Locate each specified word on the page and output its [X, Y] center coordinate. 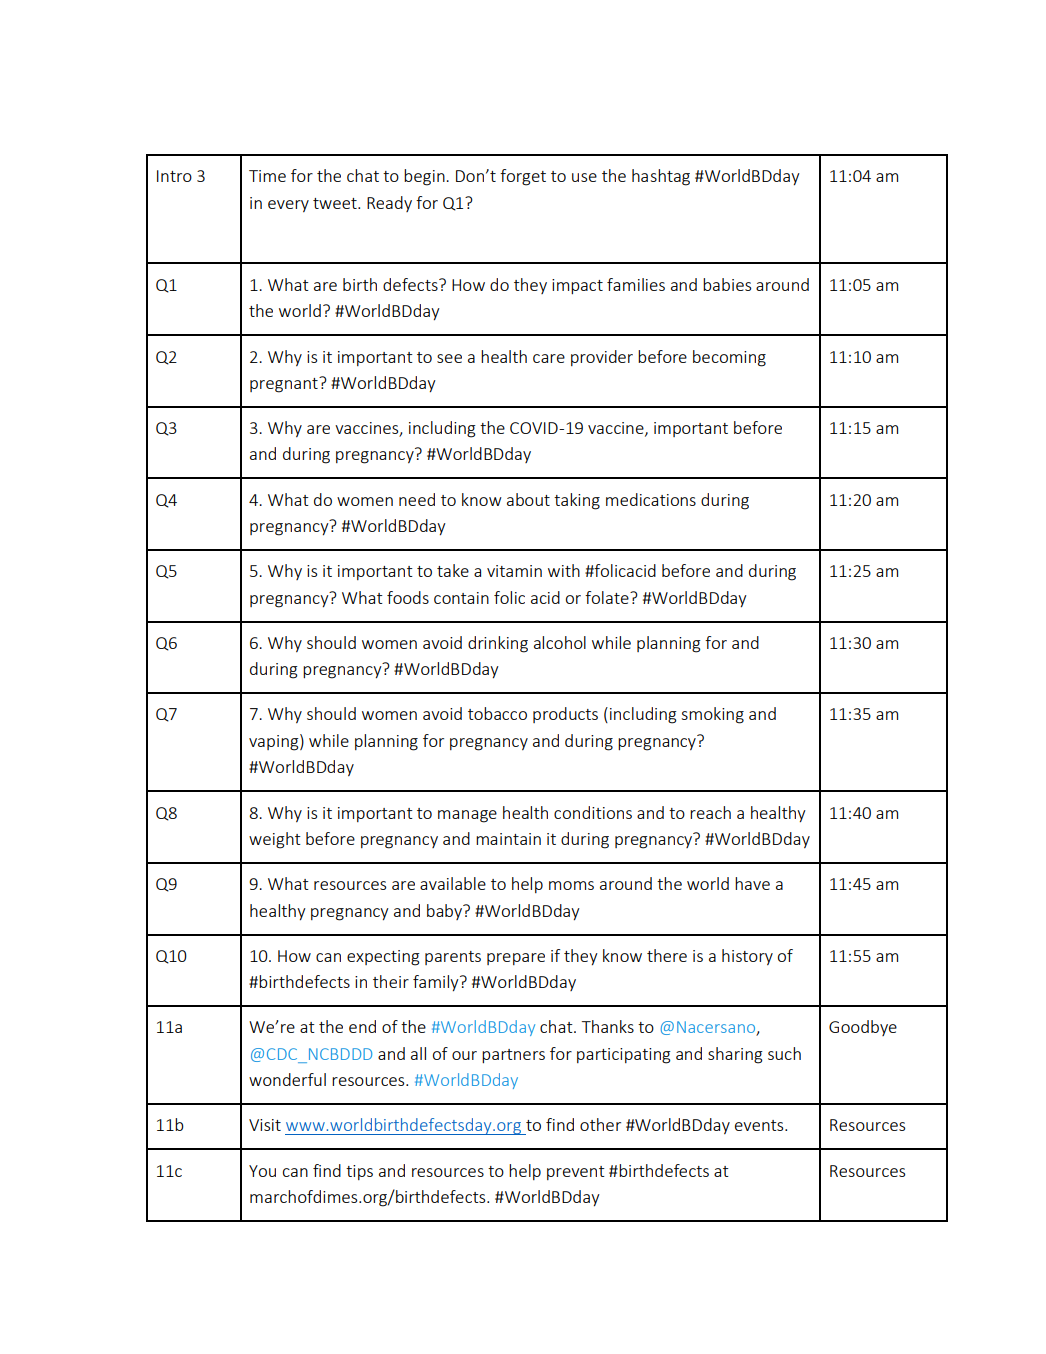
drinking [498, 644]
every [288, 206]
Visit [265, 1125]
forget [523, 177]
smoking [712, 715]
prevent [576, 1173]
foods [408, 597]
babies [727, 284]
